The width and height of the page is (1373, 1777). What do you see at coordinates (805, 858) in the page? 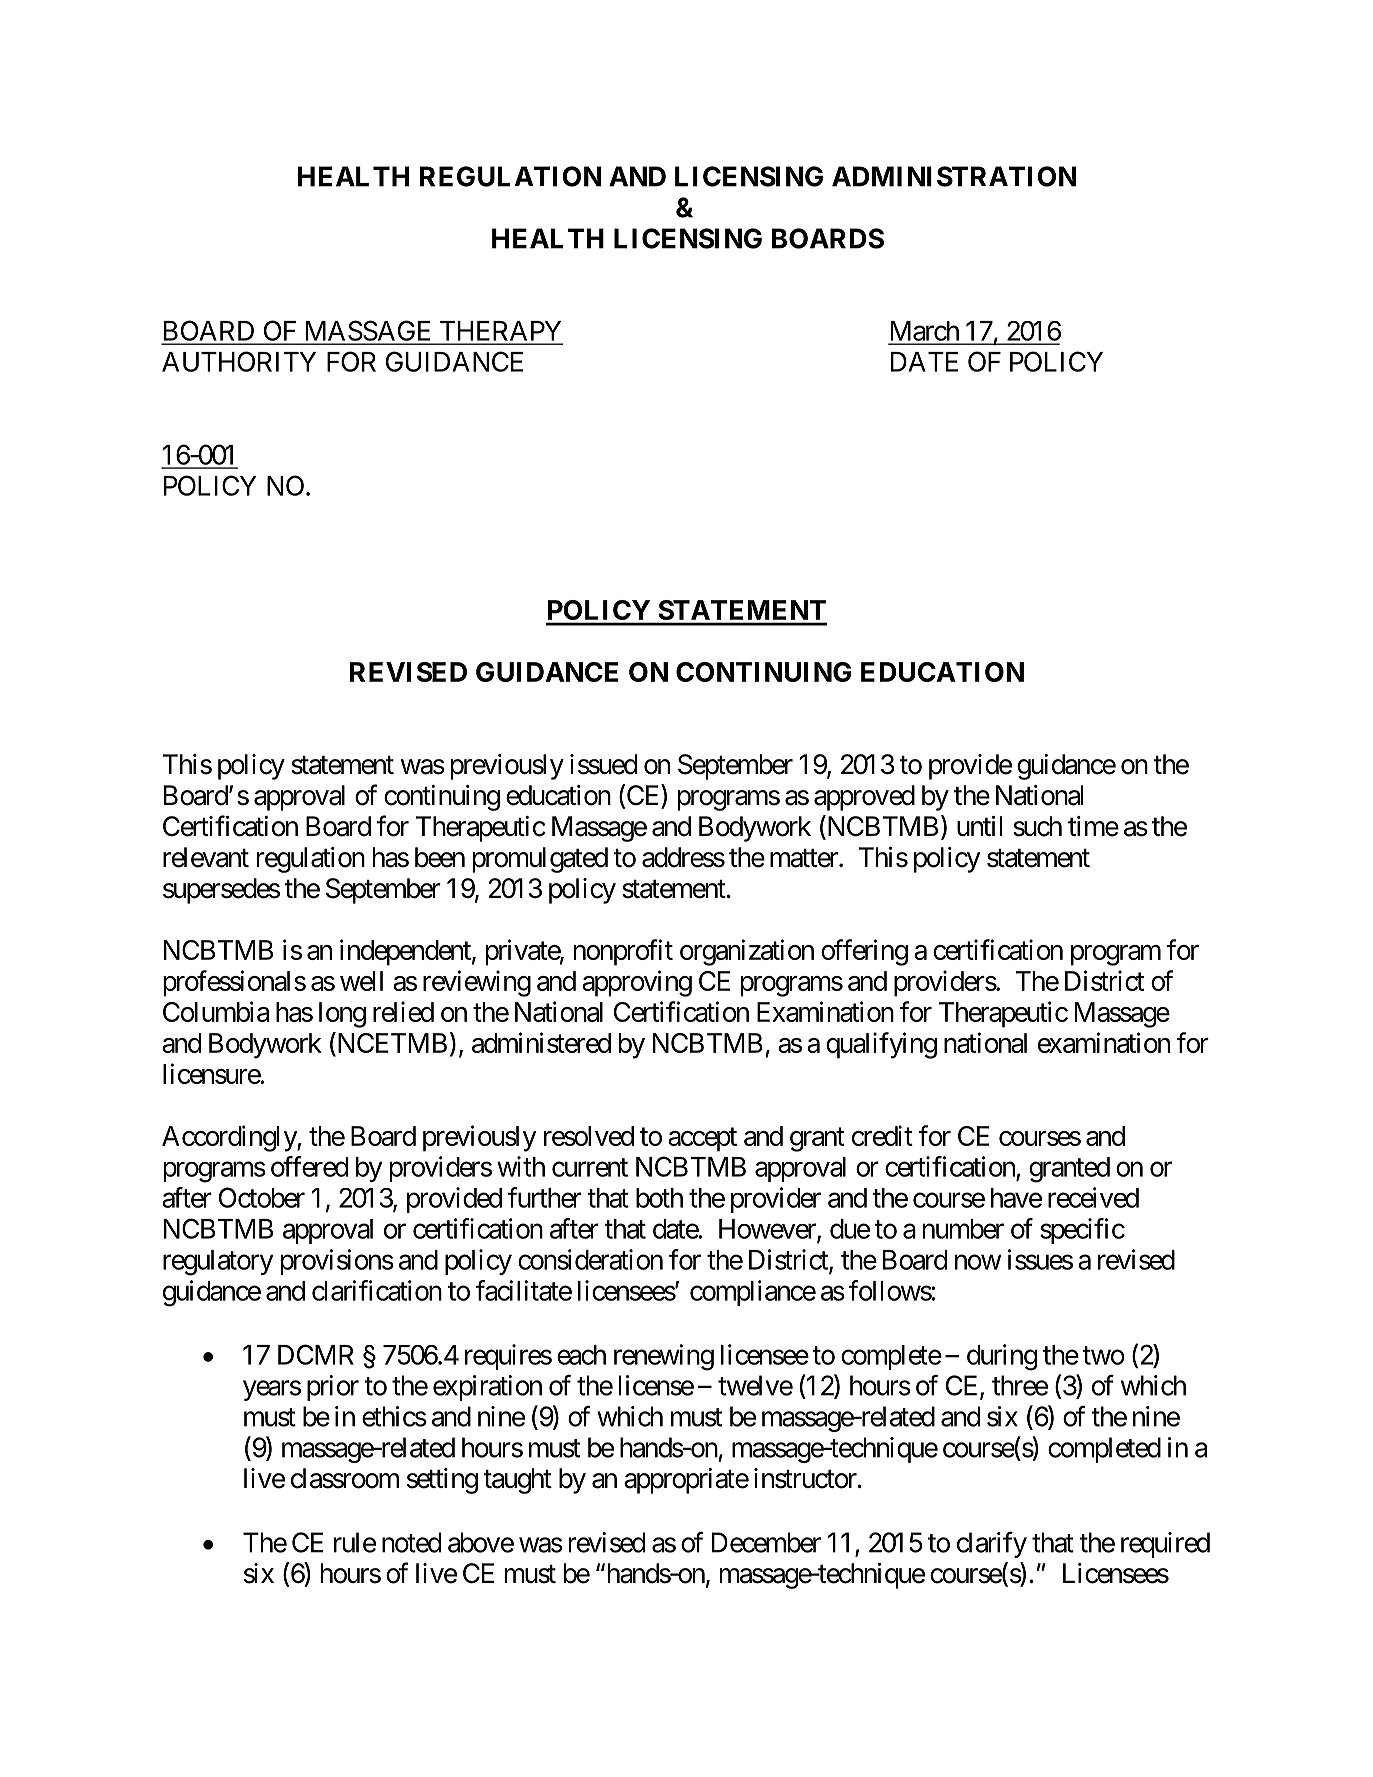
I see `matter` at bounding box center [805, 858].
